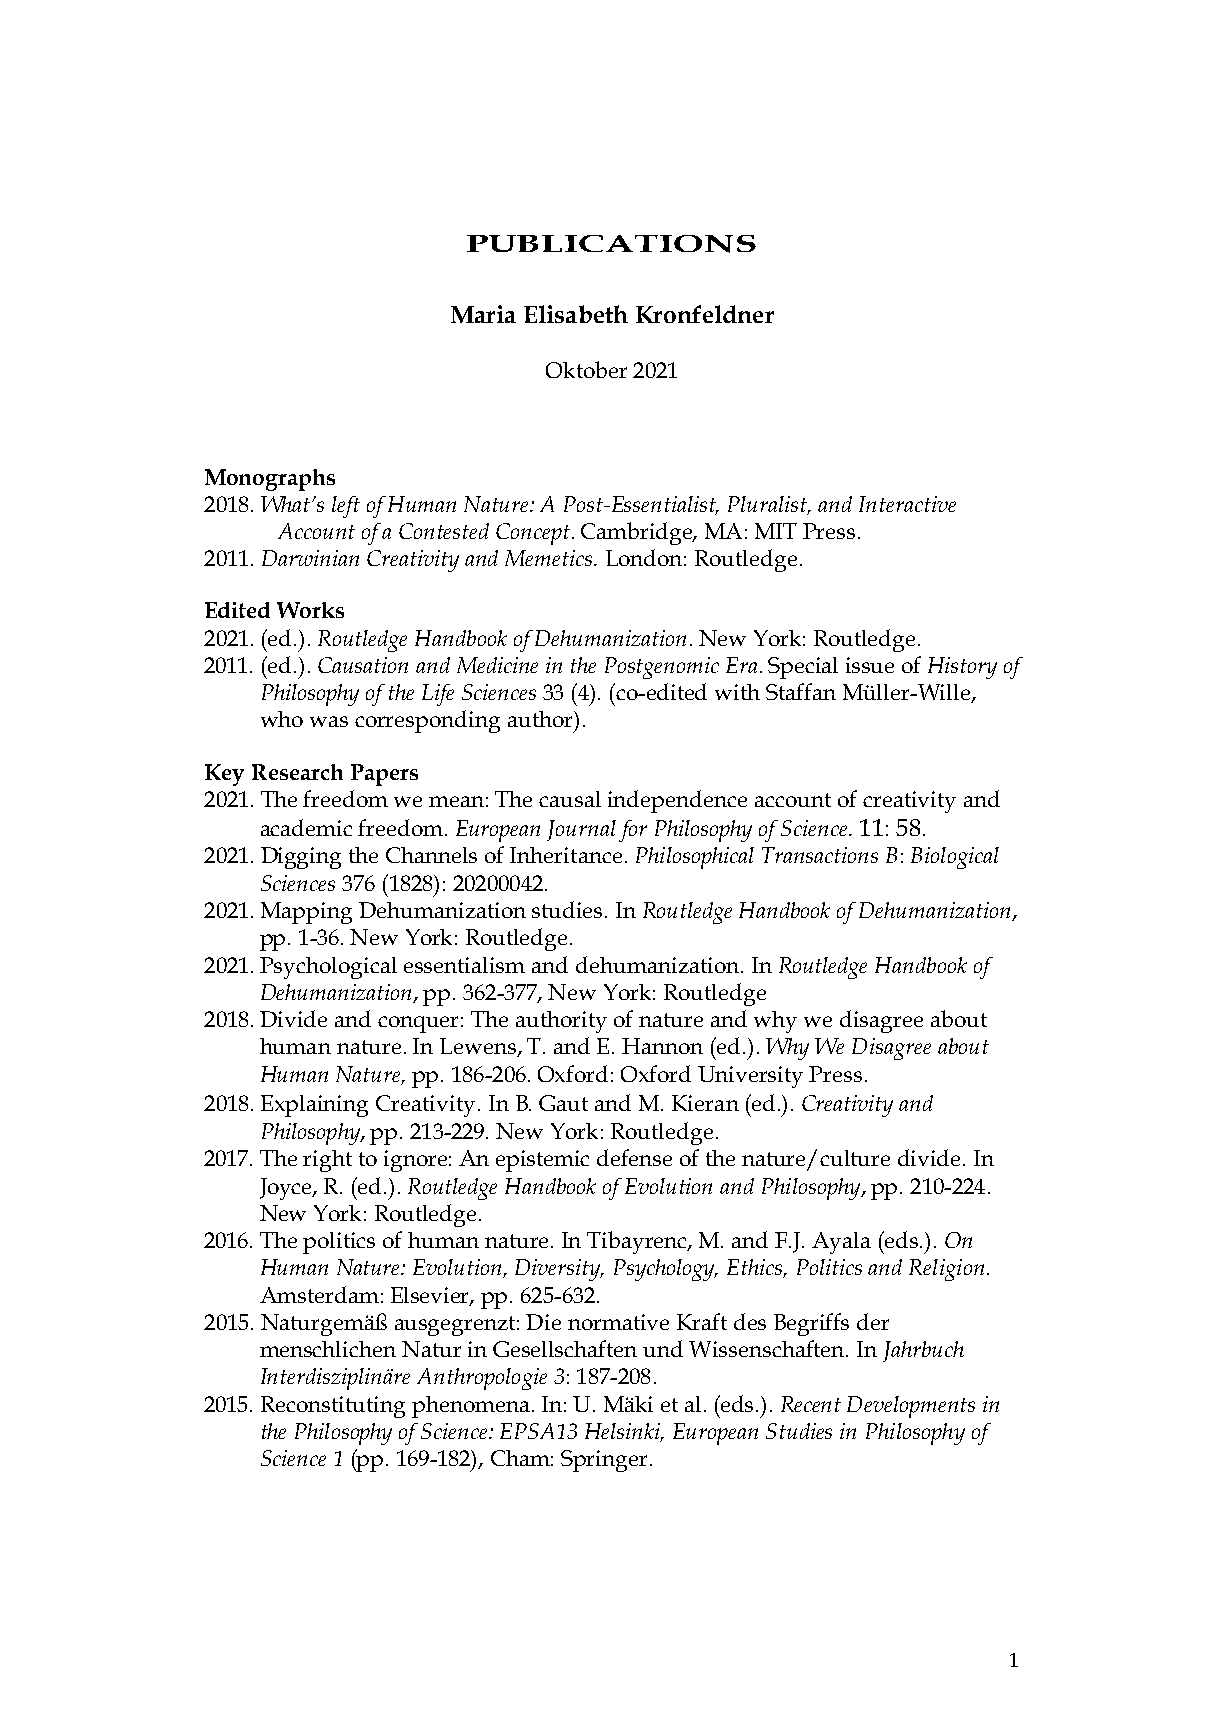  What do you see at coordinates (750, 1077) in the document?
I see `University` at bounding box center [750, 1077].
